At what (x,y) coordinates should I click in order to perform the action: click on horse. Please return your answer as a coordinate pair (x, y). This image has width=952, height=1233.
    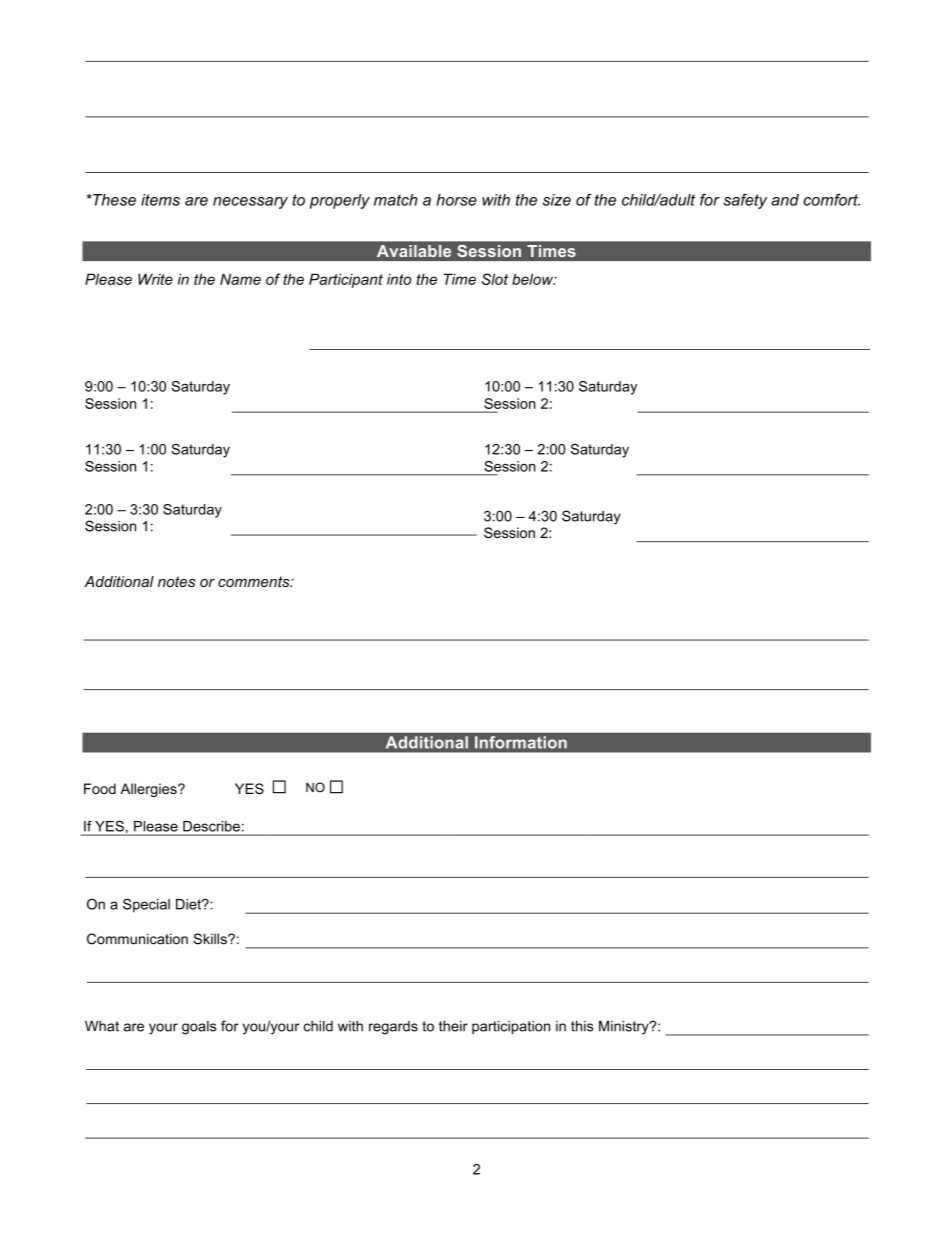
    Looking at the image, I should click on (456, 200).
